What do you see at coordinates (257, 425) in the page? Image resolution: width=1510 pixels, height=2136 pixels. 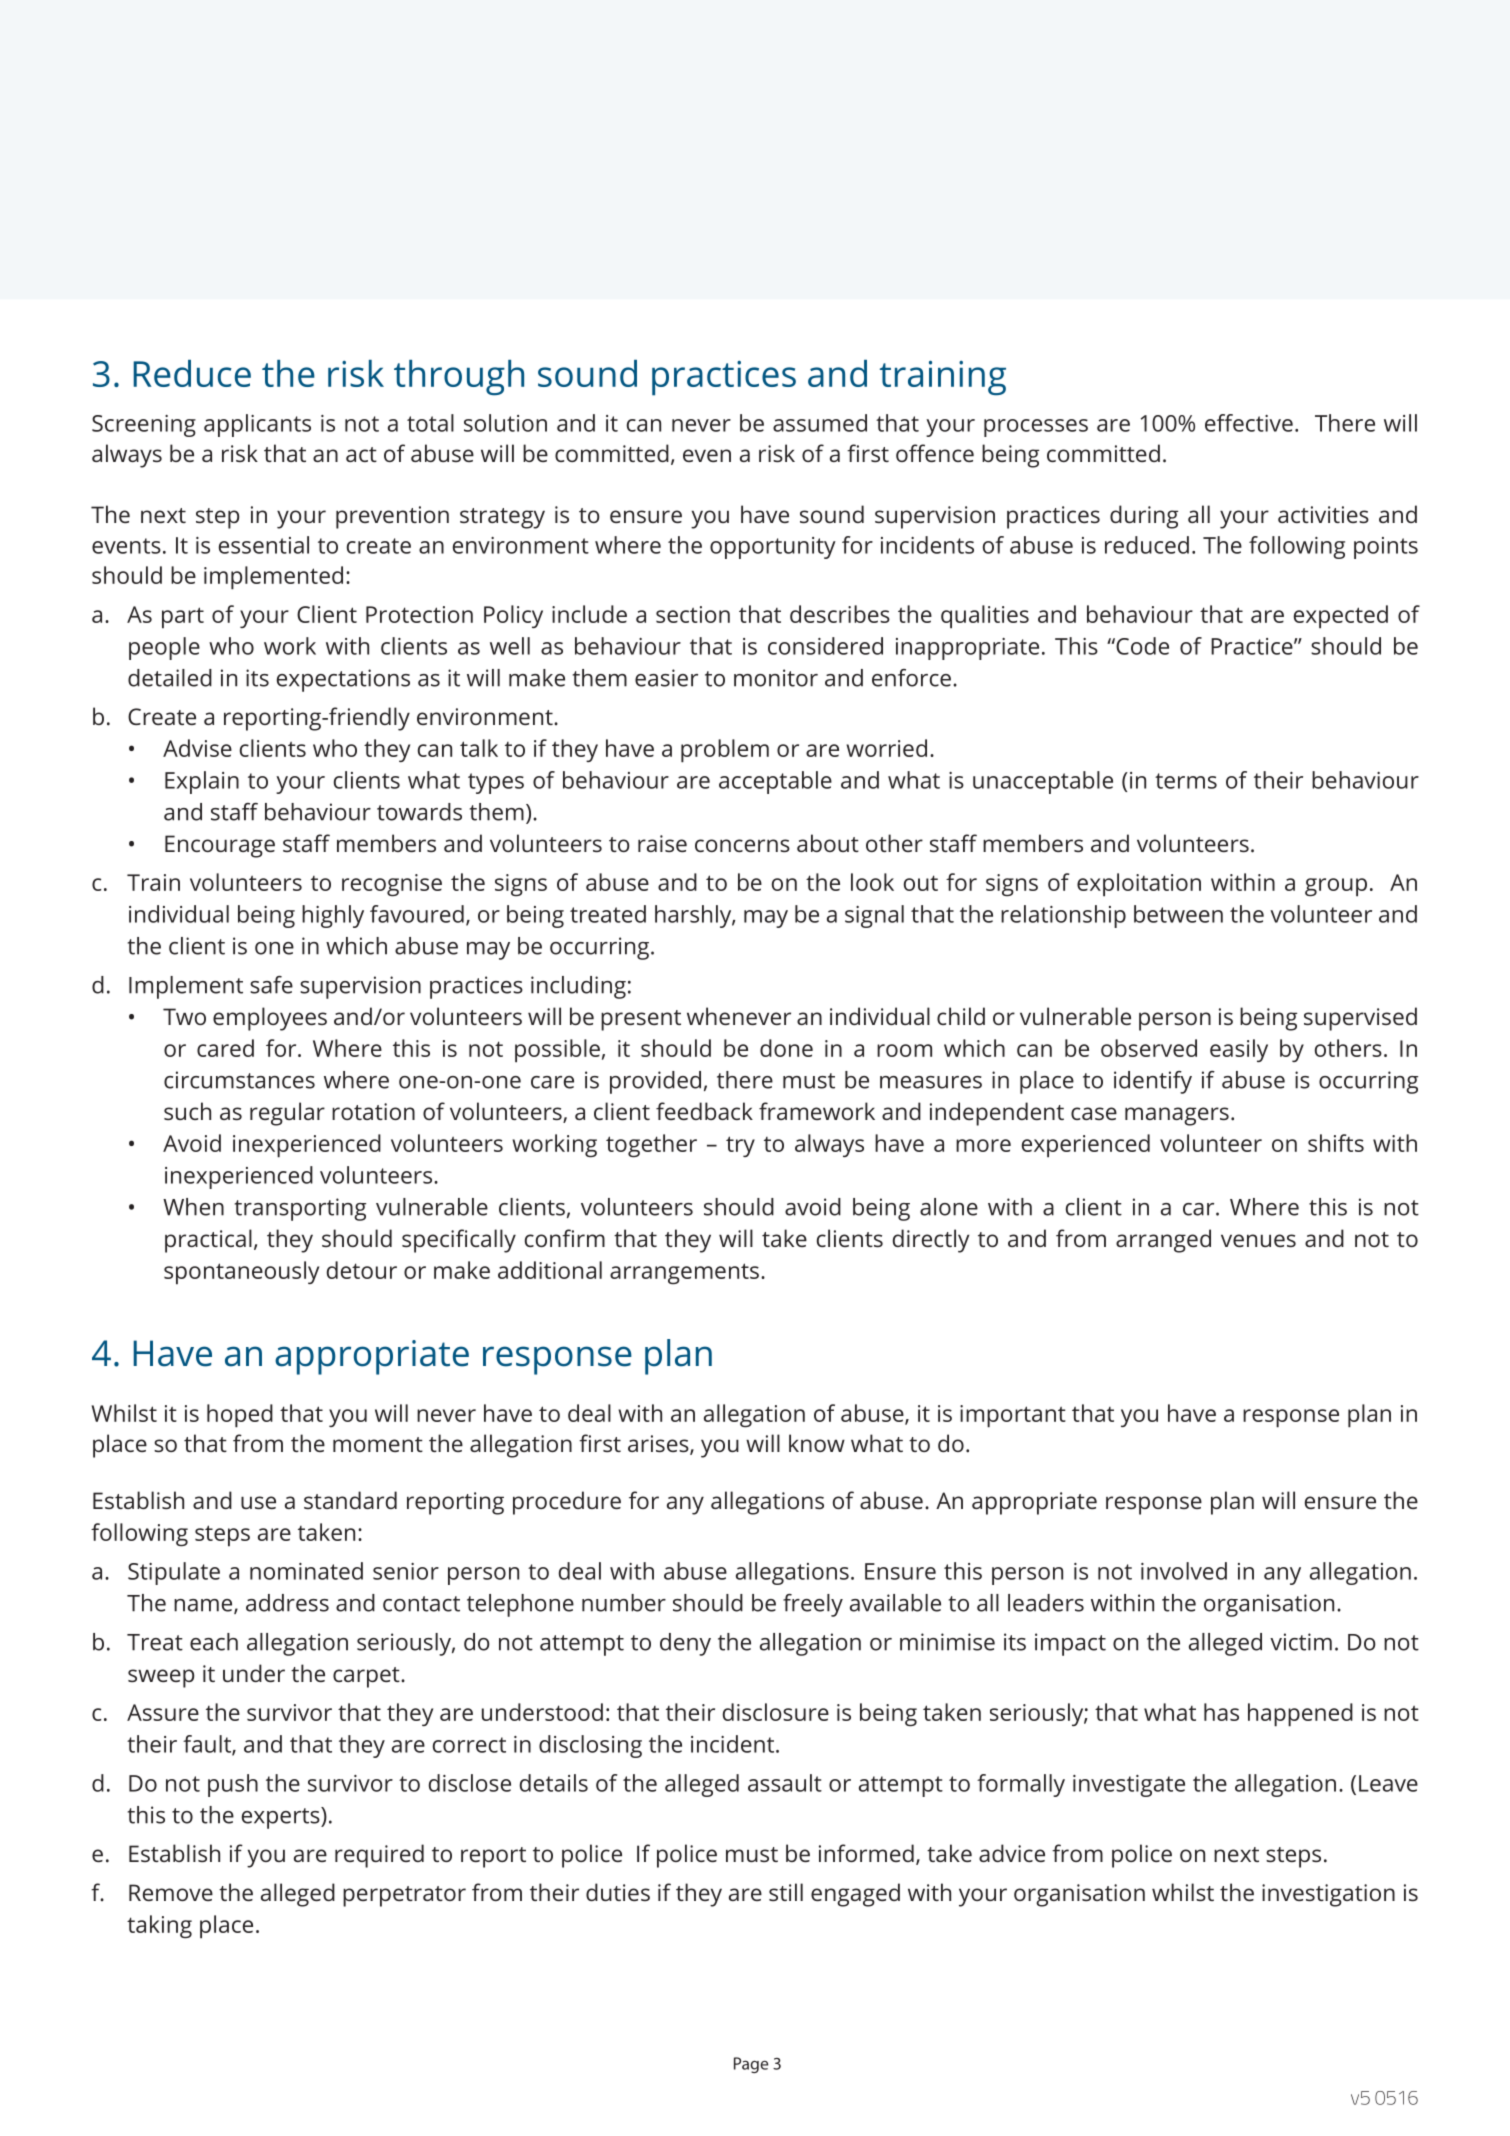 I see `applicants` at bounding box center [257, 425].
